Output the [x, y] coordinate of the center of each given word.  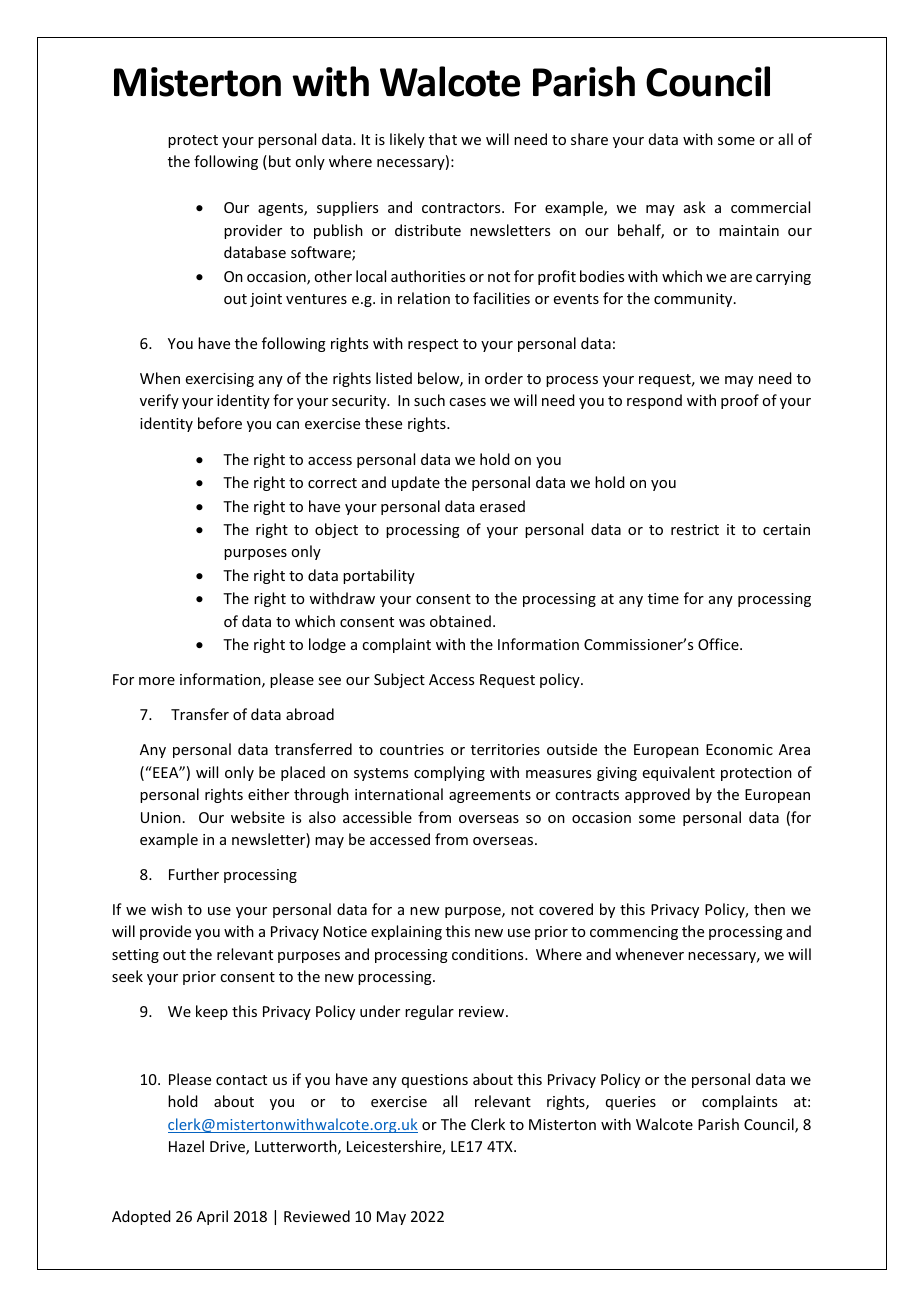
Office [719, 644]
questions [435, 1081]
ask [695, 207]
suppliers [347, 208]
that [443, 139]
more [157, 681]
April [212, 1217]
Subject [399, 680]
